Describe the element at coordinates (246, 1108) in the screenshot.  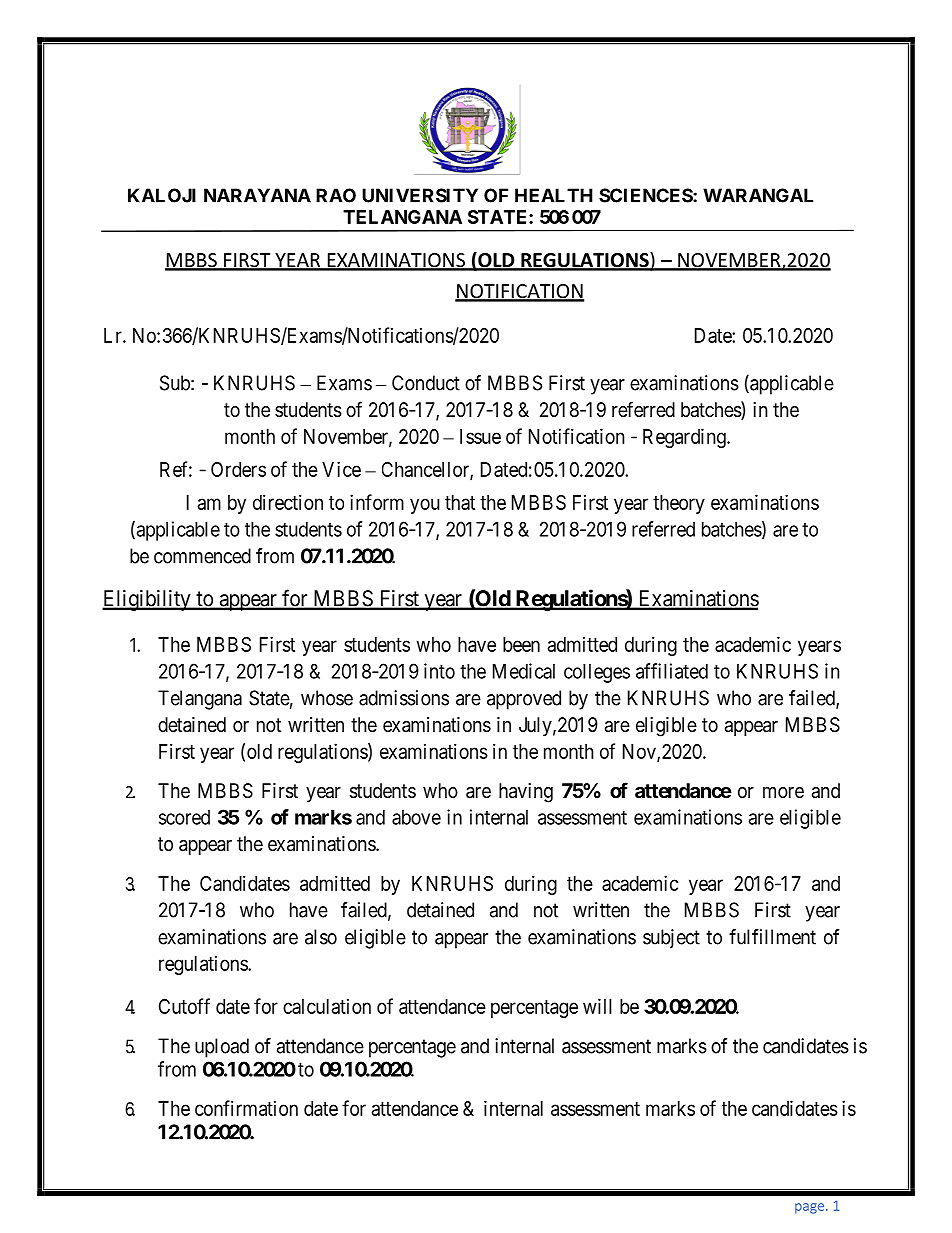
I see `confirmation` at that location.
